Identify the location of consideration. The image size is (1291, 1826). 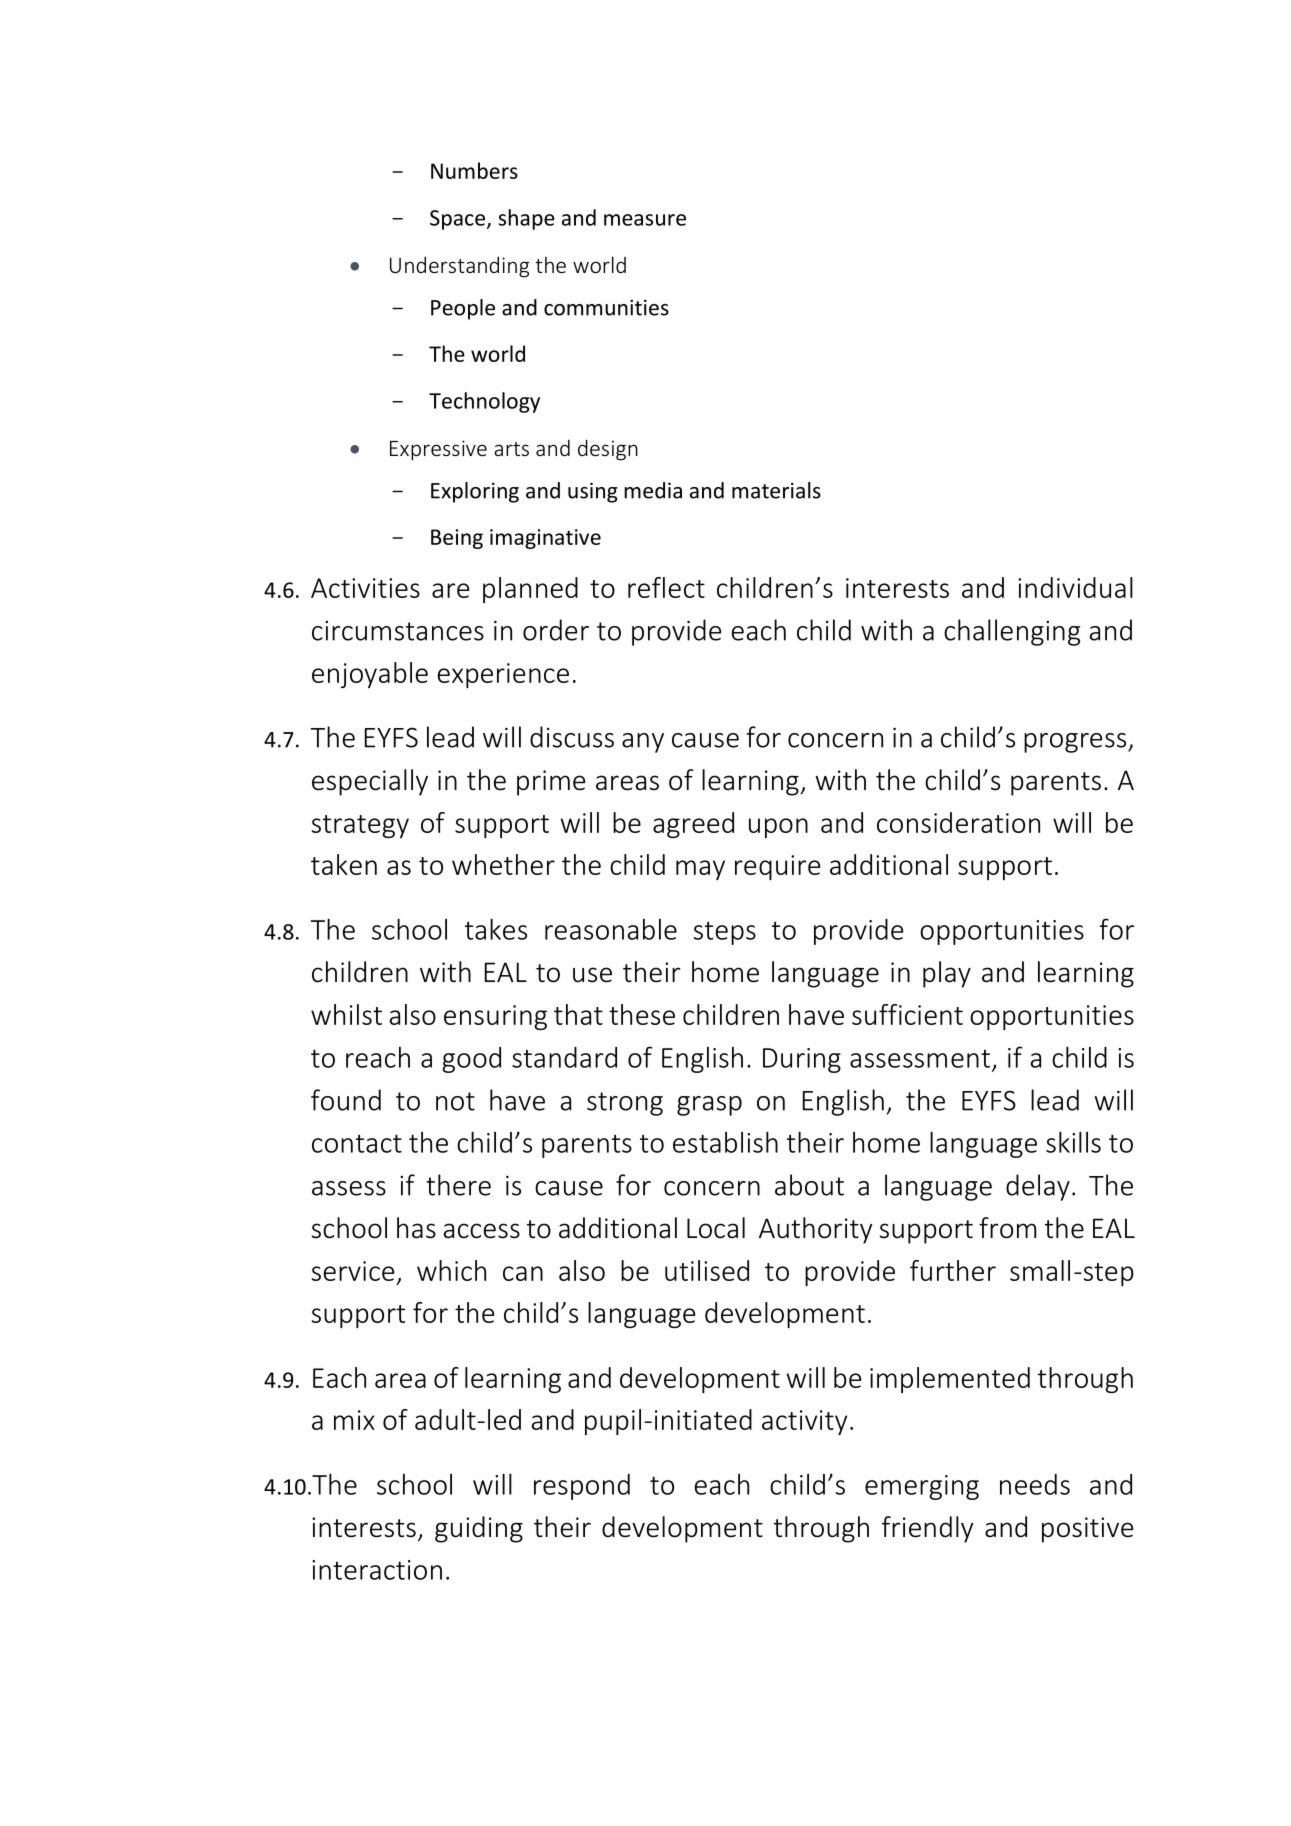
(958, 822).
